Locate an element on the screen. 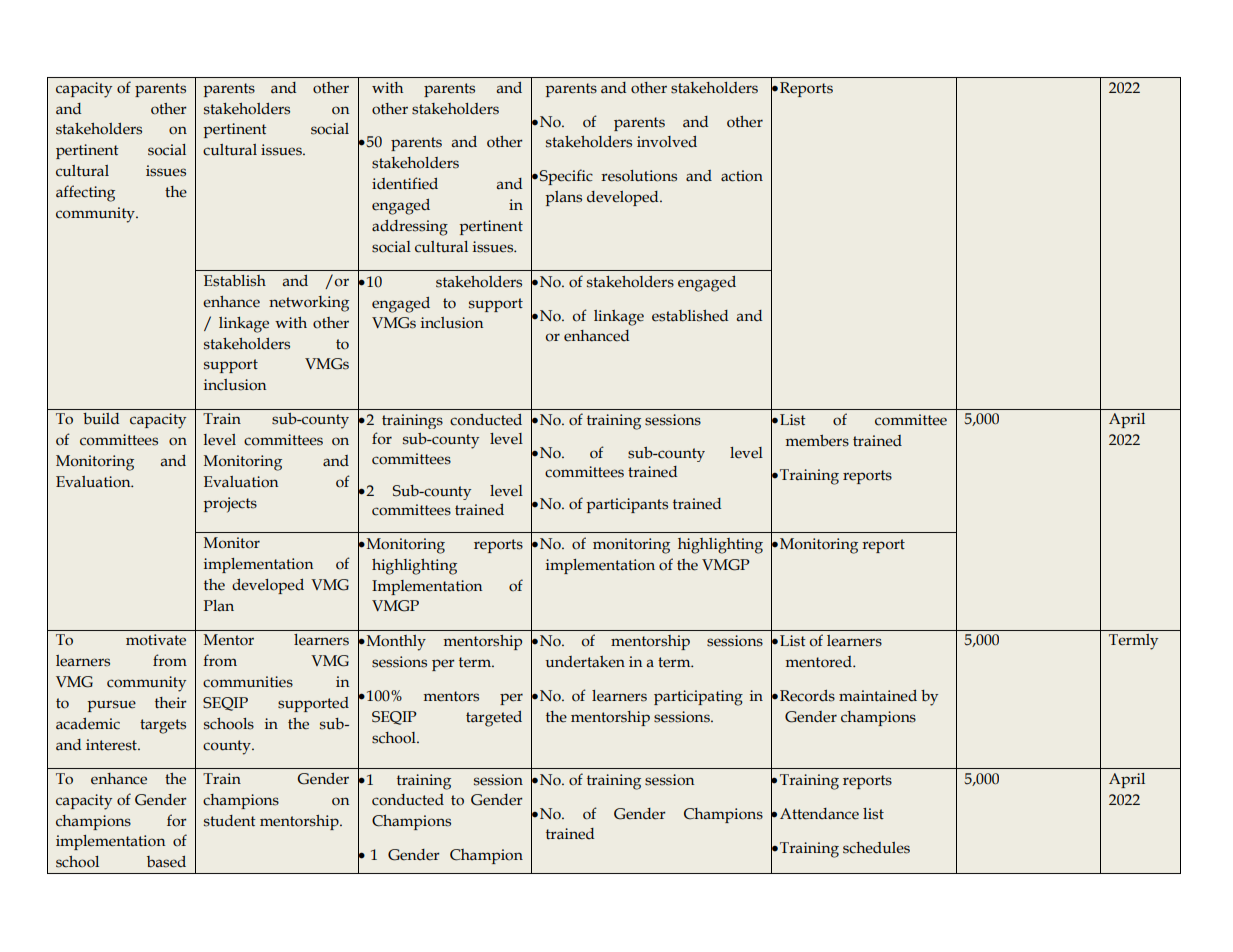 This screenshot has height=952, width=1233. identified is located at coordinates (405, 183).
